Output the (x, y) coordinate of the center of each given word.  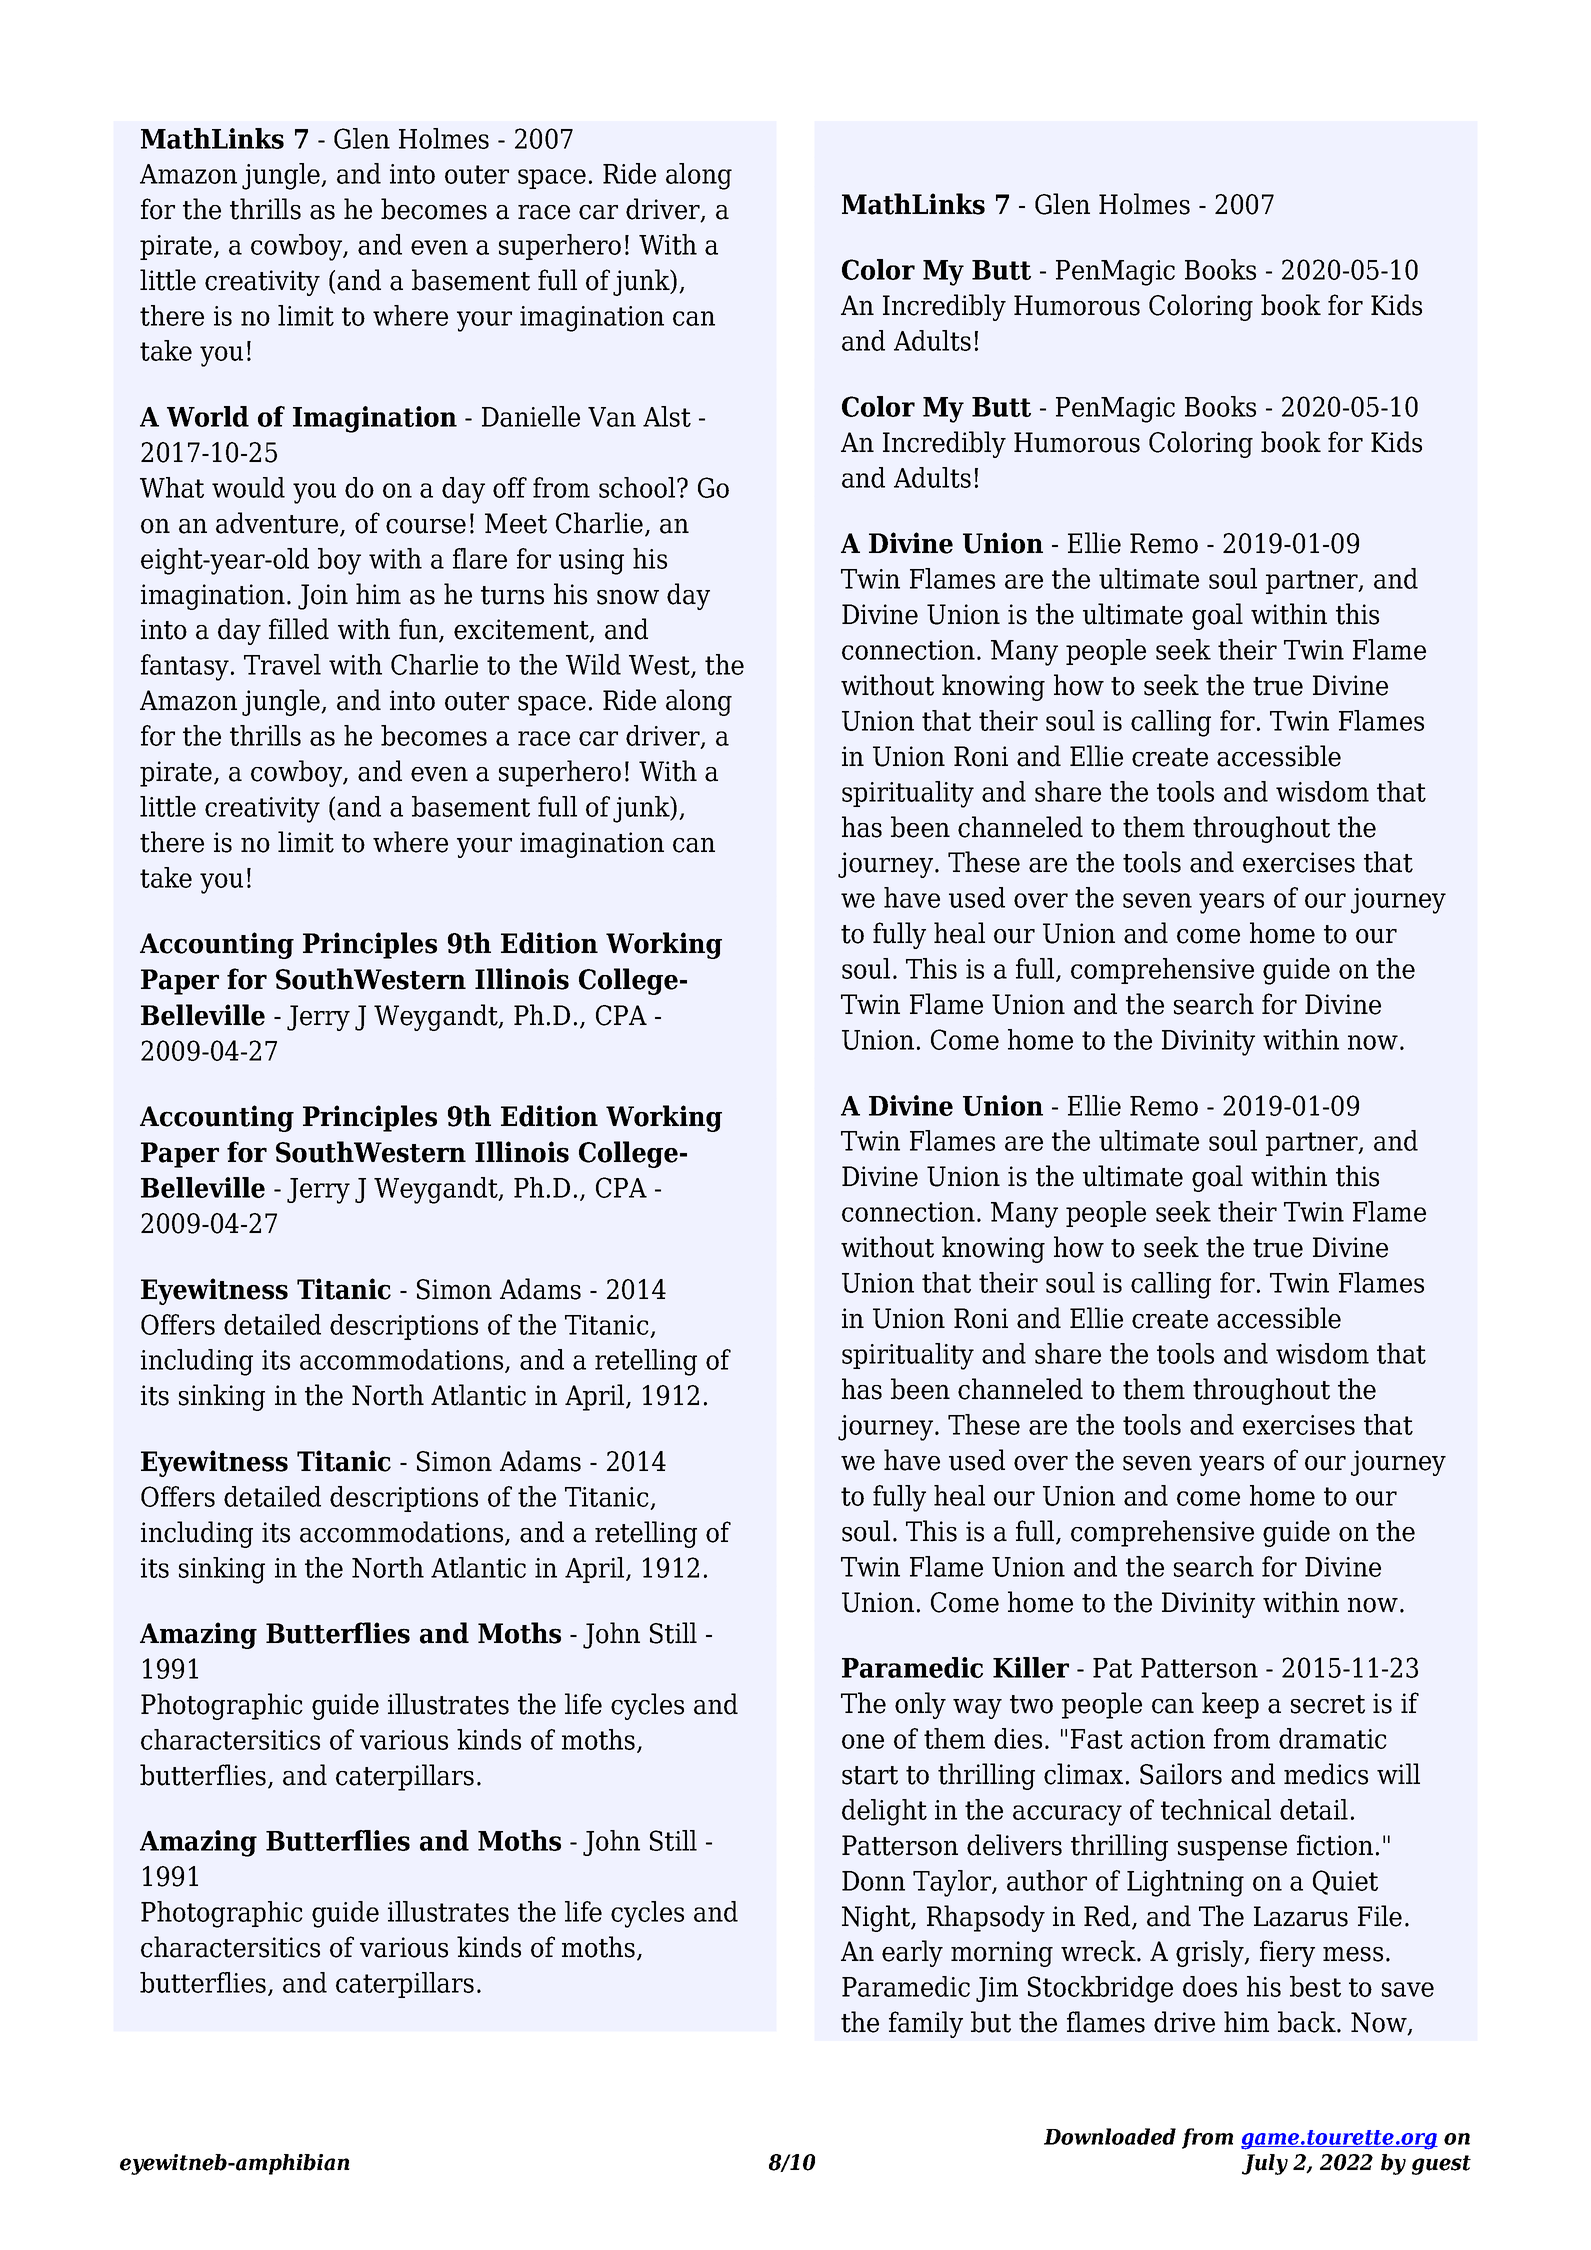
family (926, 2024)
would (248, 487)
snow (628, 597)
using (591, 562)
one (863, 1741)
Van (612, 417)
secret (1328, 1704)
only (920, 1705)
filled (299, 629)
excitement (522, 630)
